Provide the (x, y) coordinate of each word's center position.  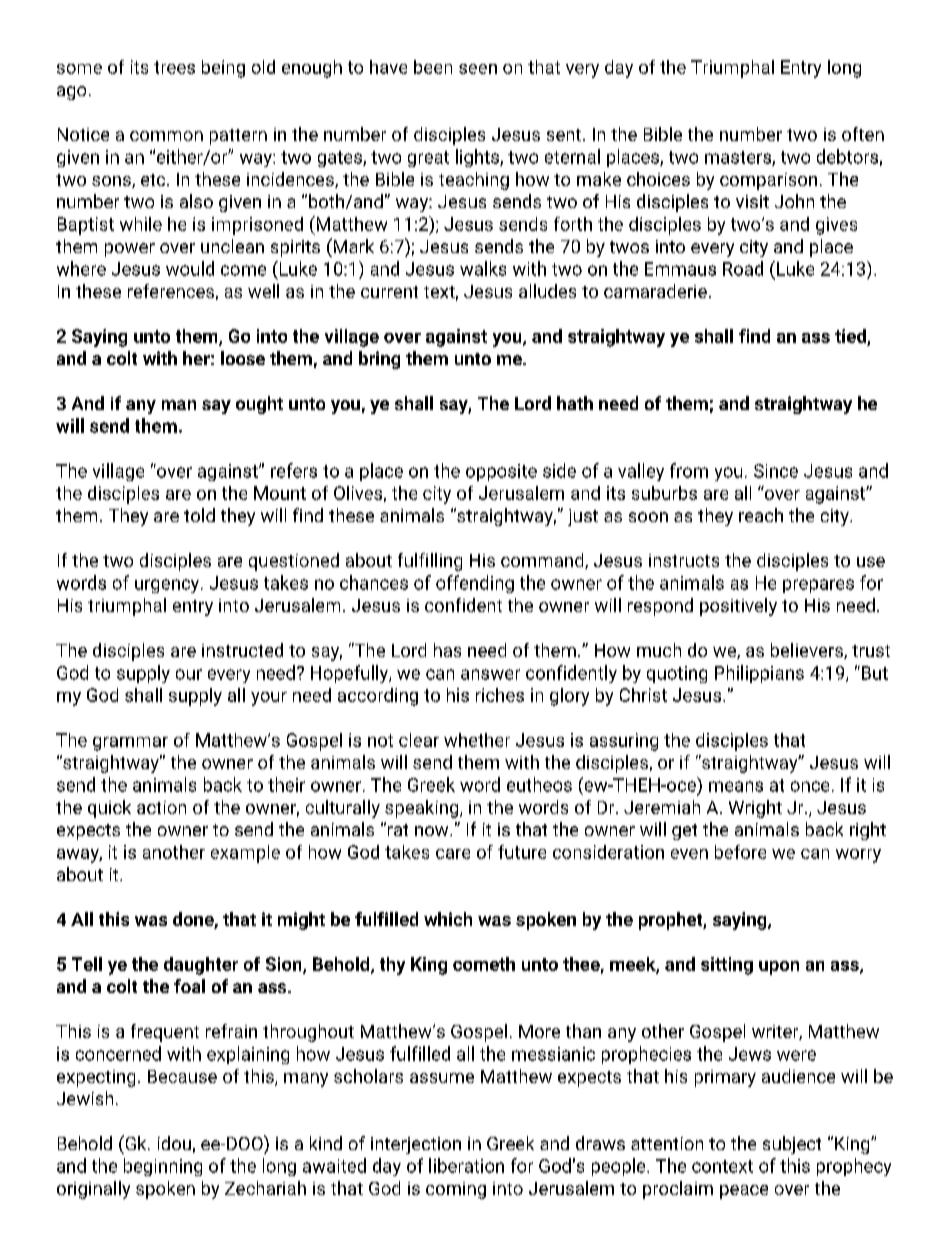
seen (478, 69)
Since (776, 471)
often (863, 134)
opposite (501, 472)
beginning (163, 1167)
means (736, 786)
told (199, 515)
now (433, 831)
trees (174, 67)
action (161, 807)
